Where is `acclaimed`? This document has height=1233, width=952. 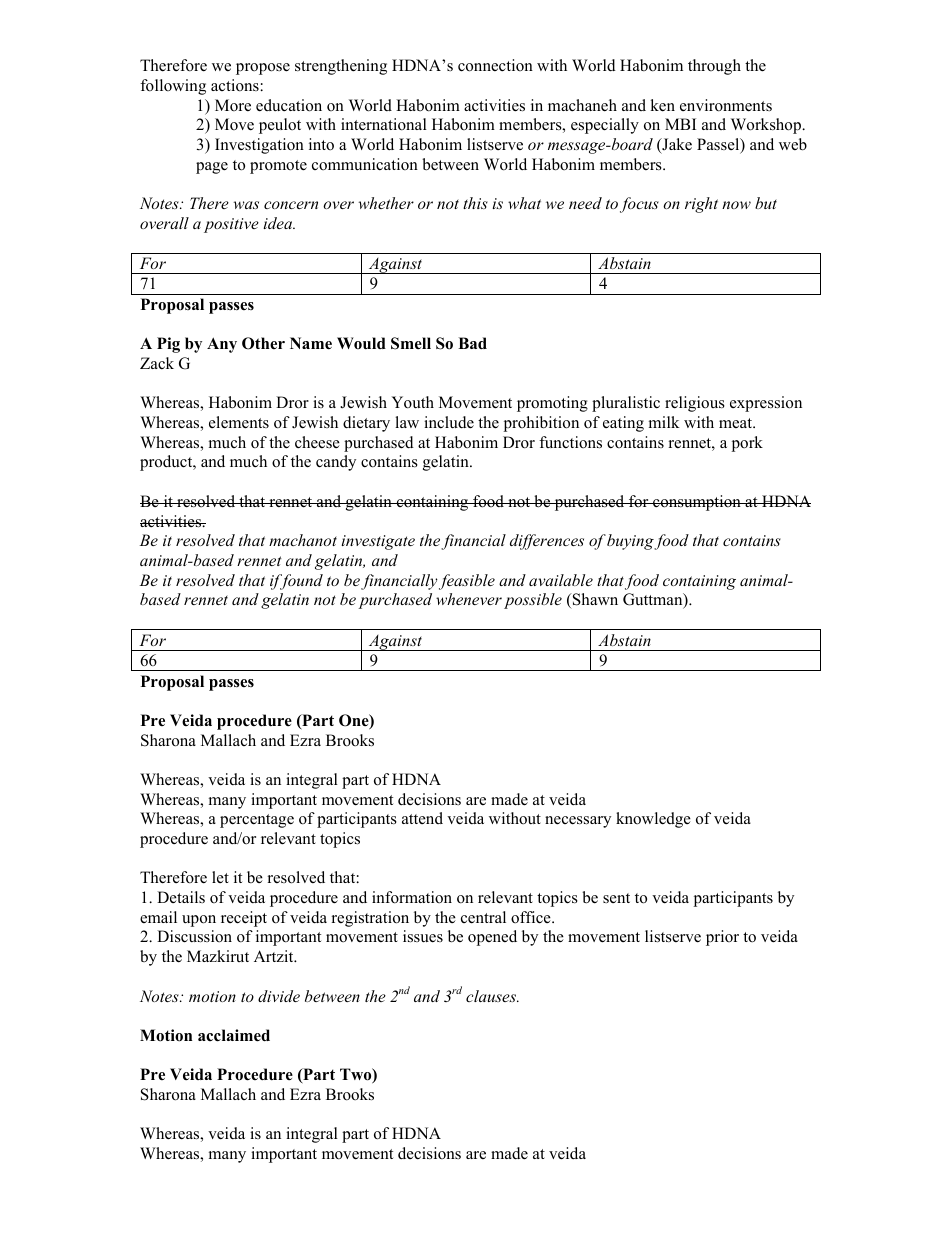
acclaimed is located at coordinates (234, 1035).
